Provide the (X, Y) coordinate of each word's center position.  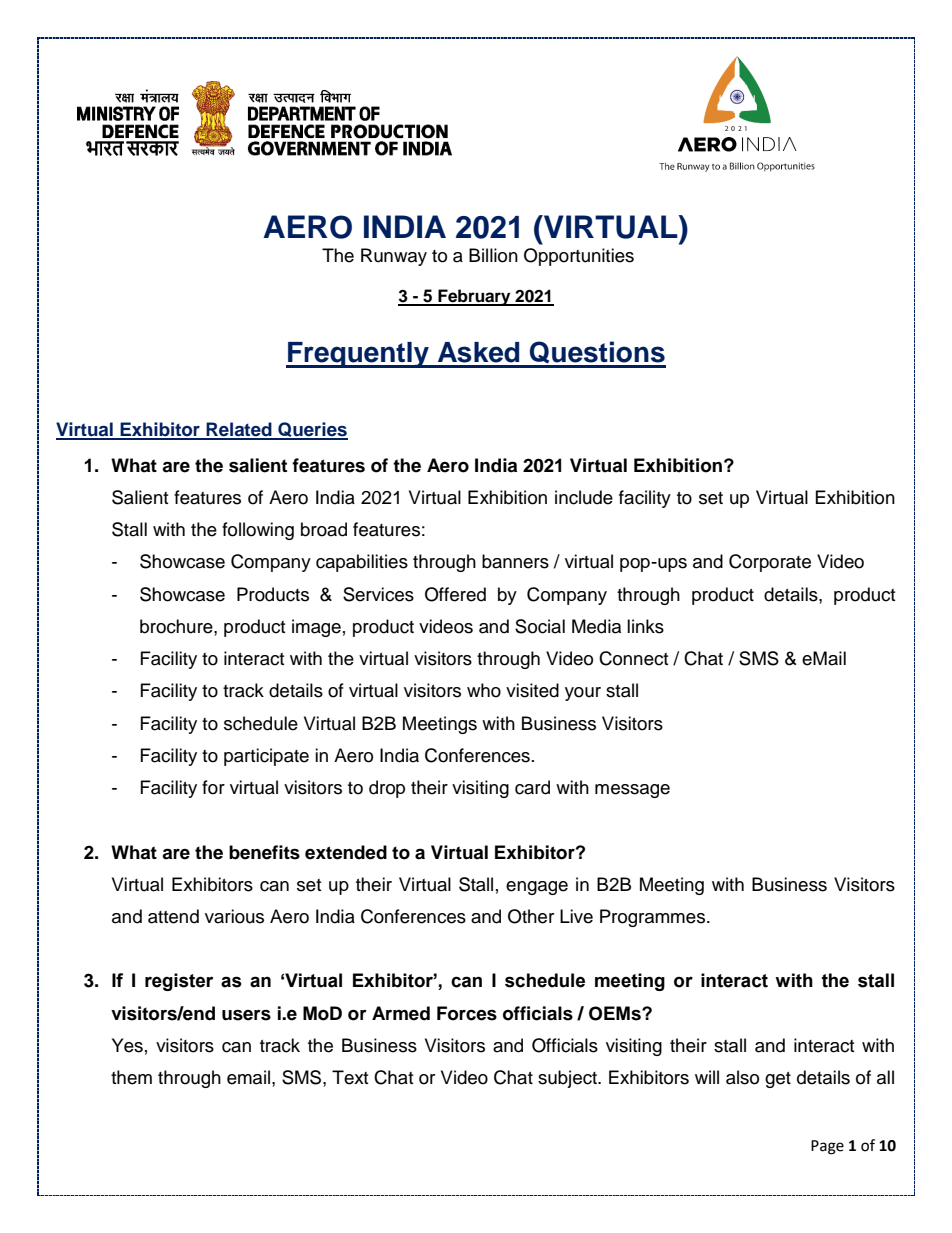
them (131, 1077)
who (484, 690)
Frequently (358, 355)
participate (266, 757)
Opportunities (579, 257)
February (474, 297)
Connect (633, 658)
